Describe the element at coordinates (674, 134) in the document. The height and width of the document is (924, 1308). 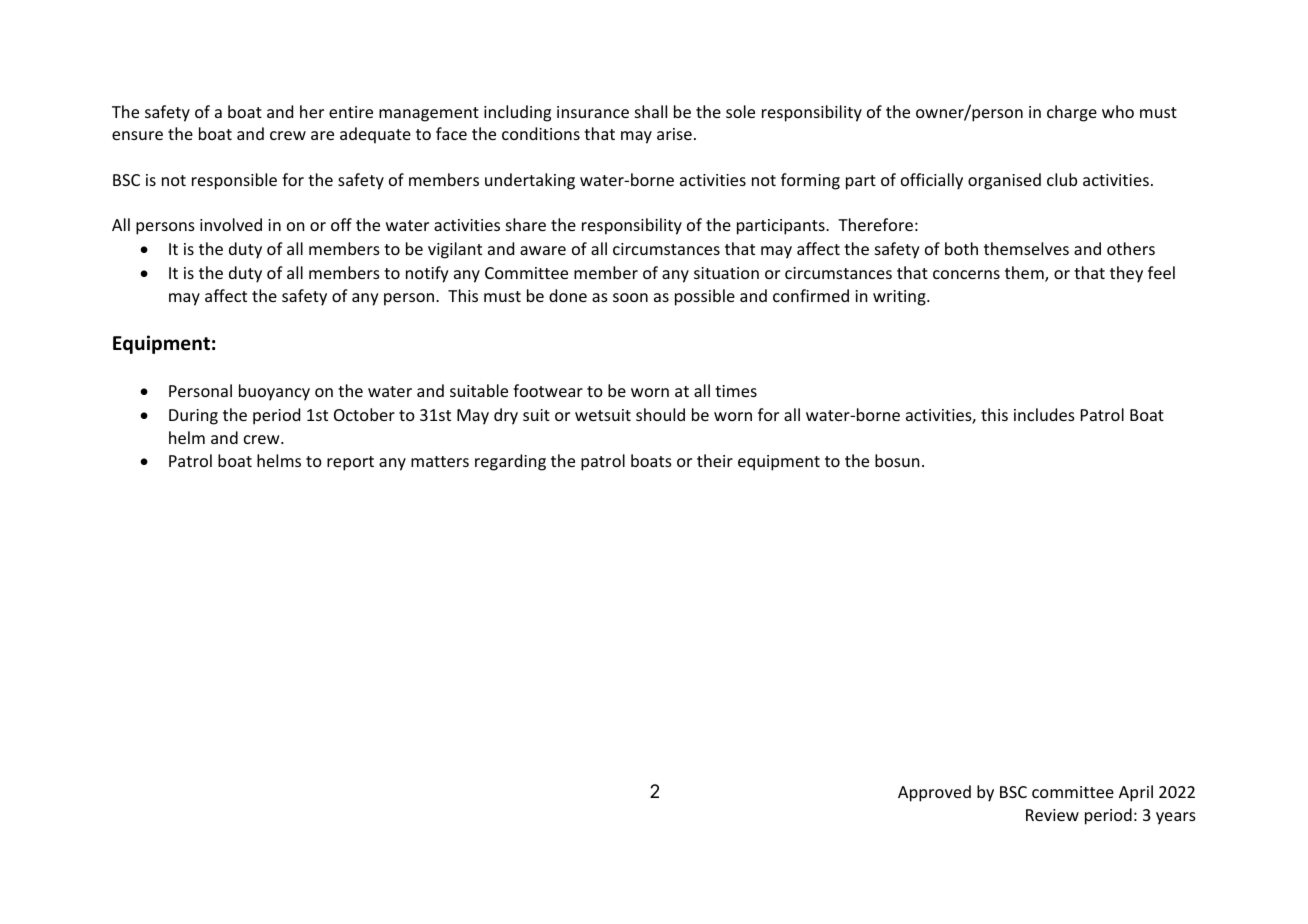
I see `arise` at that location.
